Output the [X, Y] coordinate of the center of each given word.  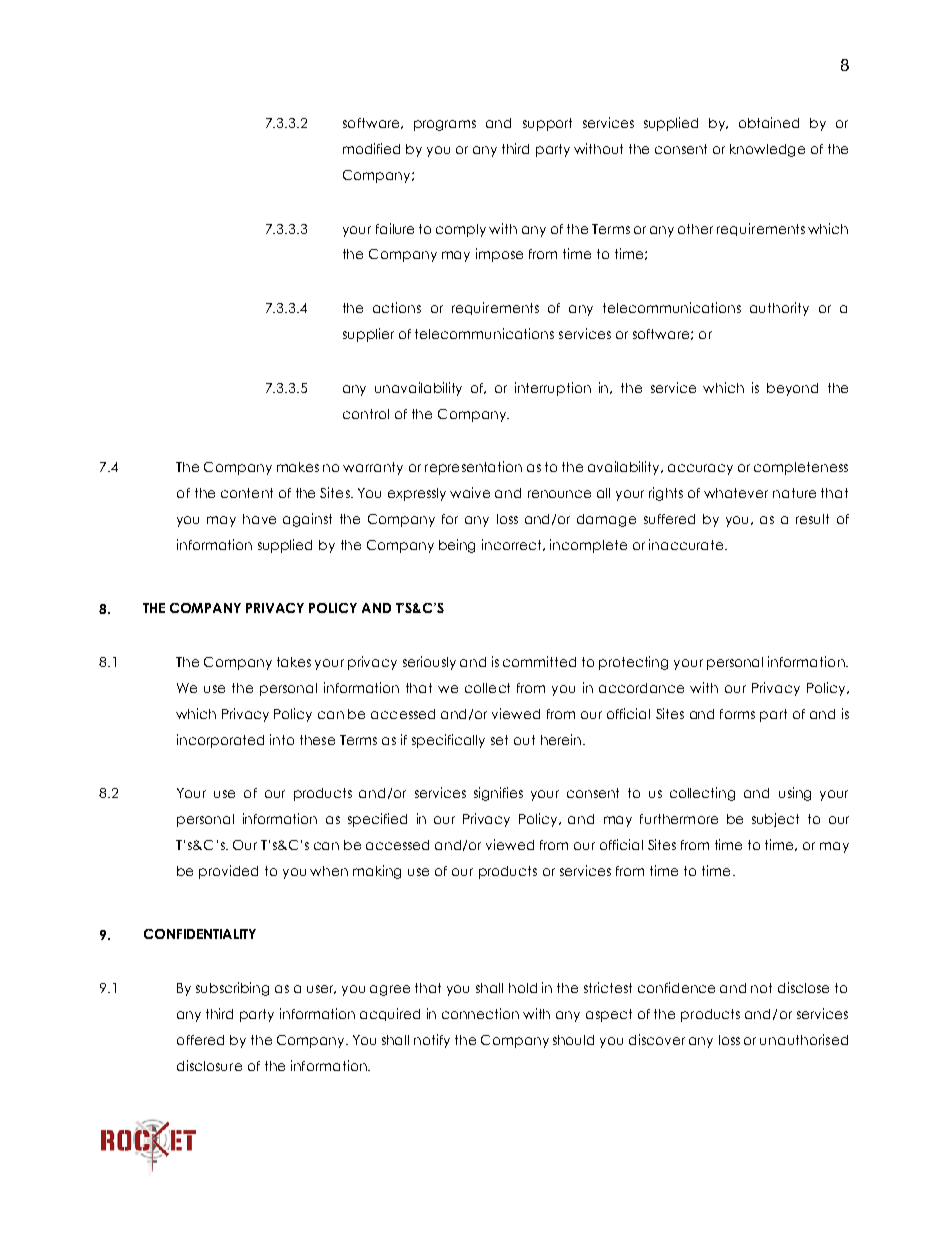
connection [480, 1013]
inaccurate [687, 544]
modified [371, 148]
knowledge [767, 150]
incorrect [513, 545]
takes [294, 662]
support [547, 124]
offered [200, 1040]
